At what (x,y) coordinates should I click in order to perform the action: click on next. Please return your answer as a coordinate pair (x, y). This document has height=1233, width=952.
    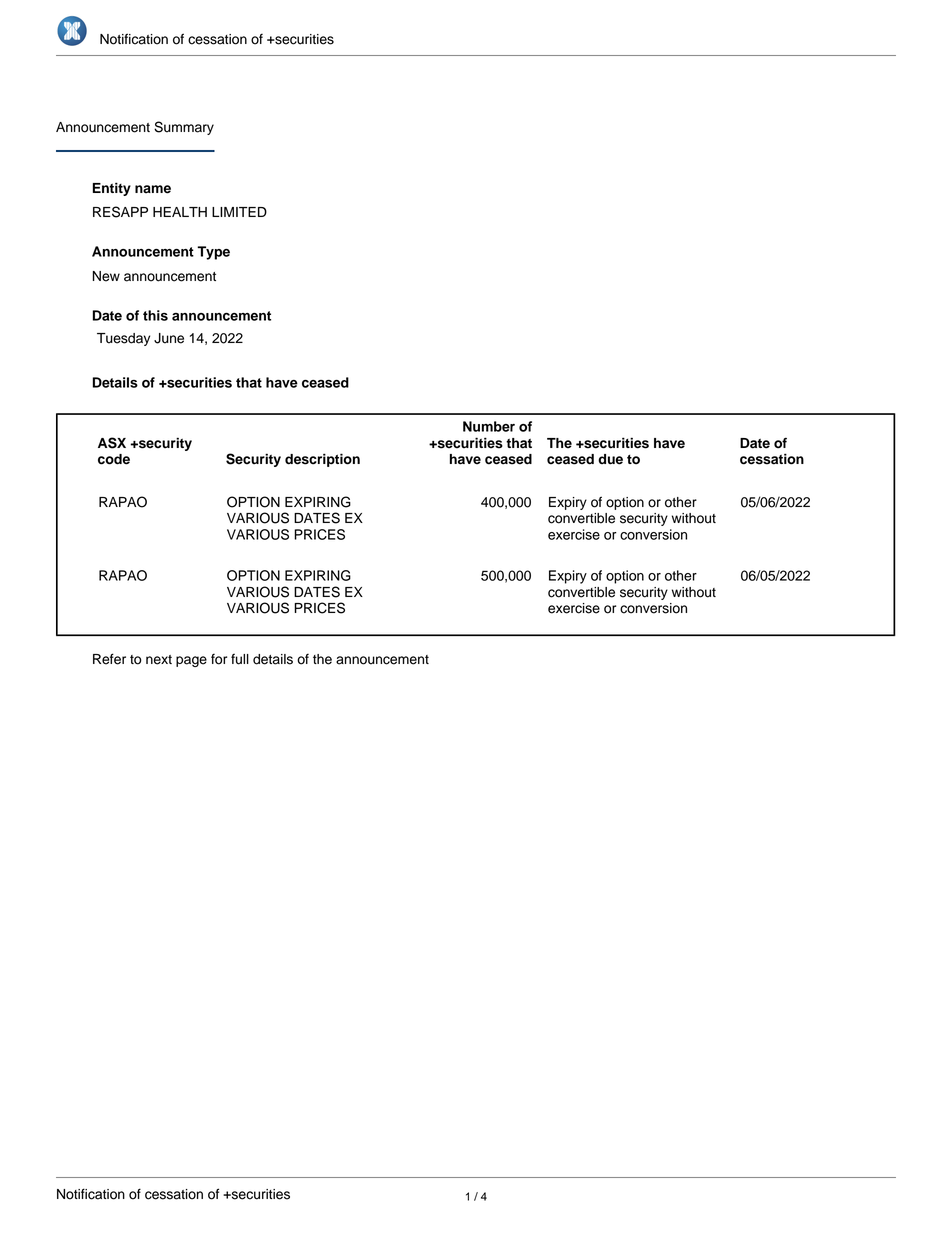
    Looking at the image, I should click on (159, 660).
